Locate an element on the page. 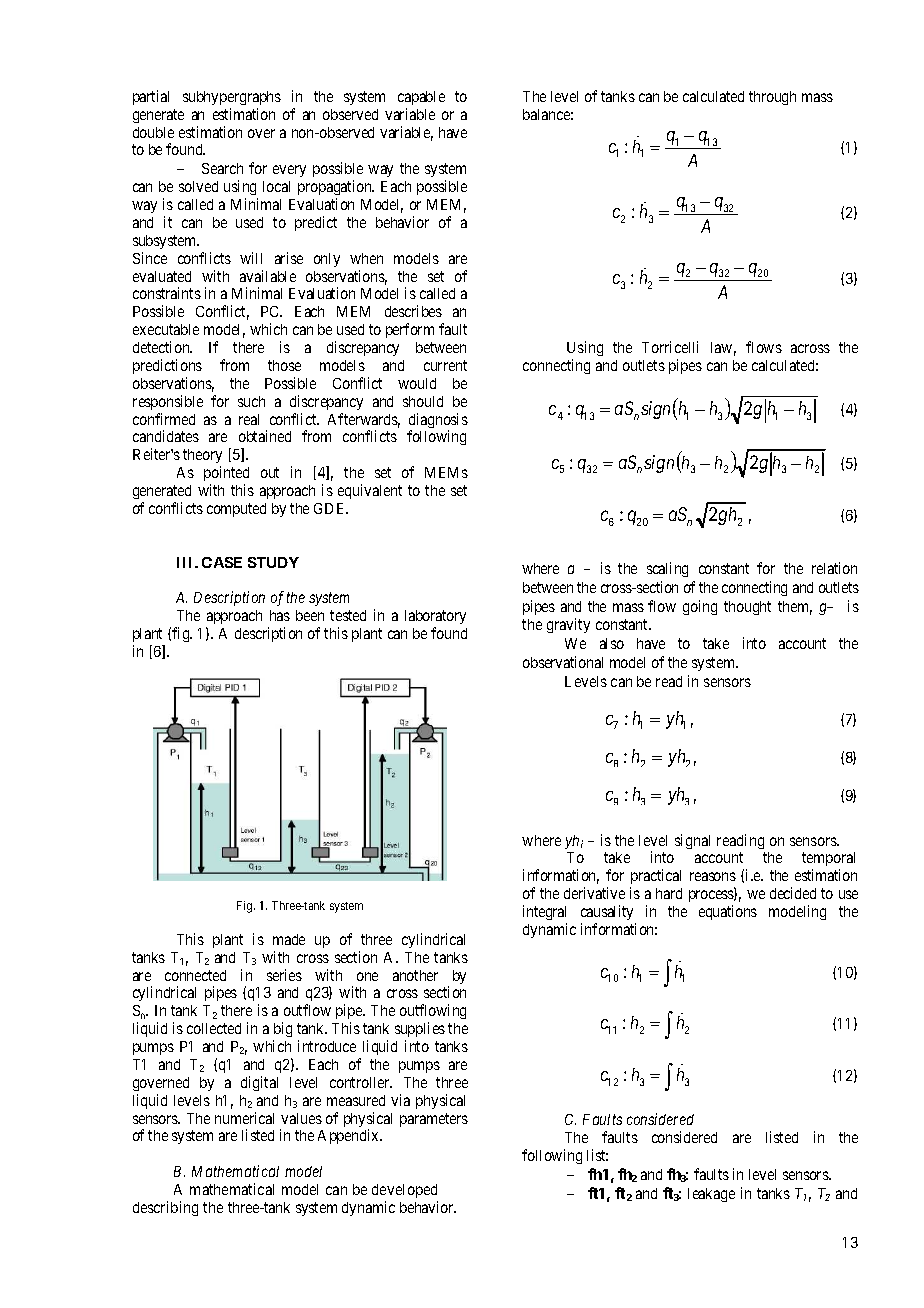 Image resolution: width=924 pixels, height=1308 pixels. made is located at coordinates (289, 939).
